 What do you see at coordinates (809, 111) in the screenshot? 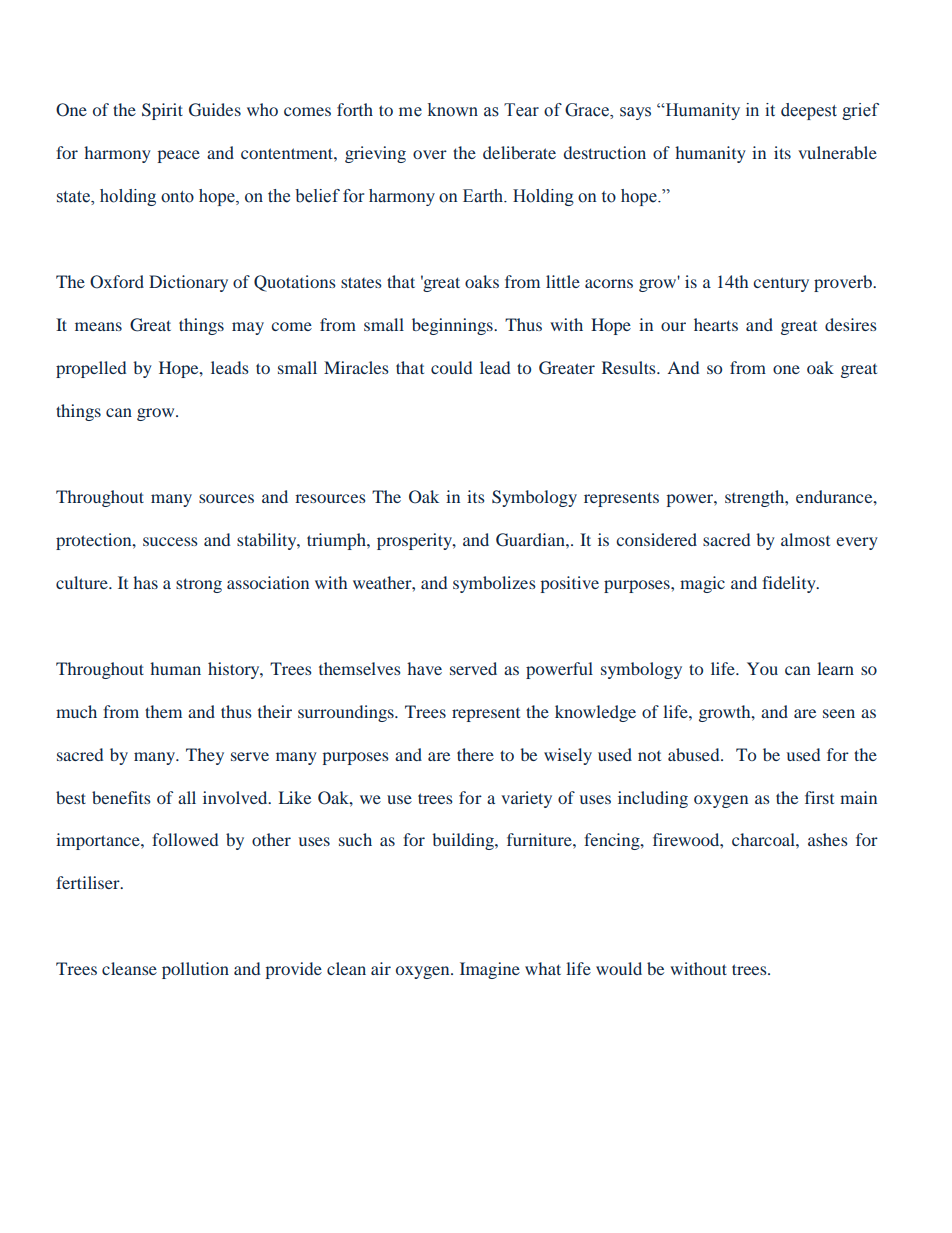
I see `deepest` at bounding box center [809, 111].
